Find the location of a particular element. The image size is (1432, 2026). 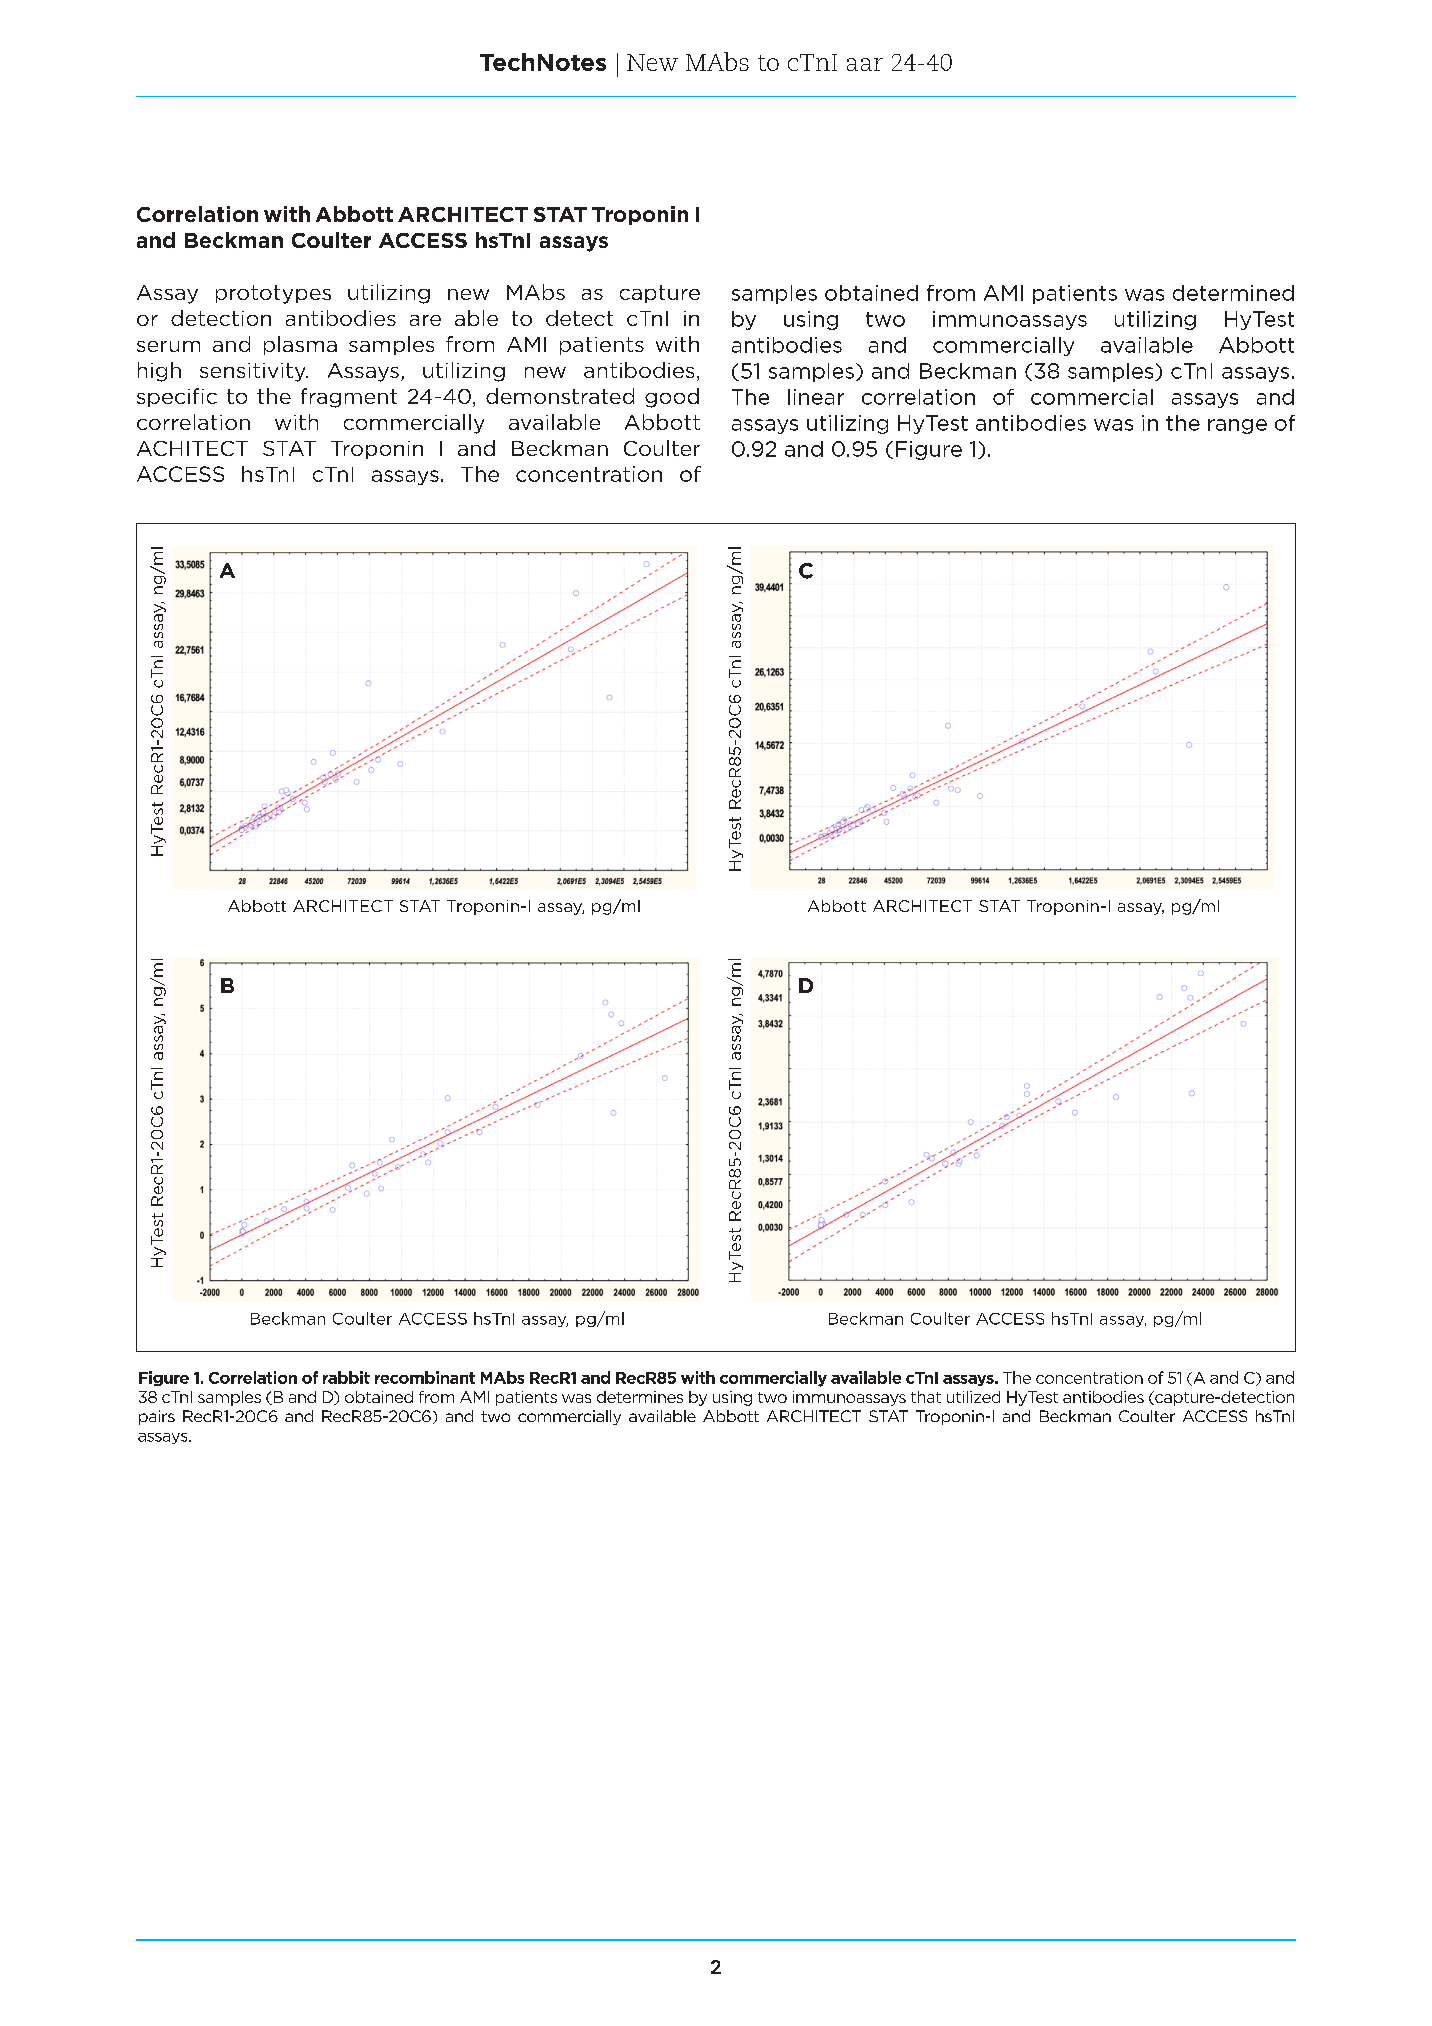

determined is located at coordinates (1233, 293).
